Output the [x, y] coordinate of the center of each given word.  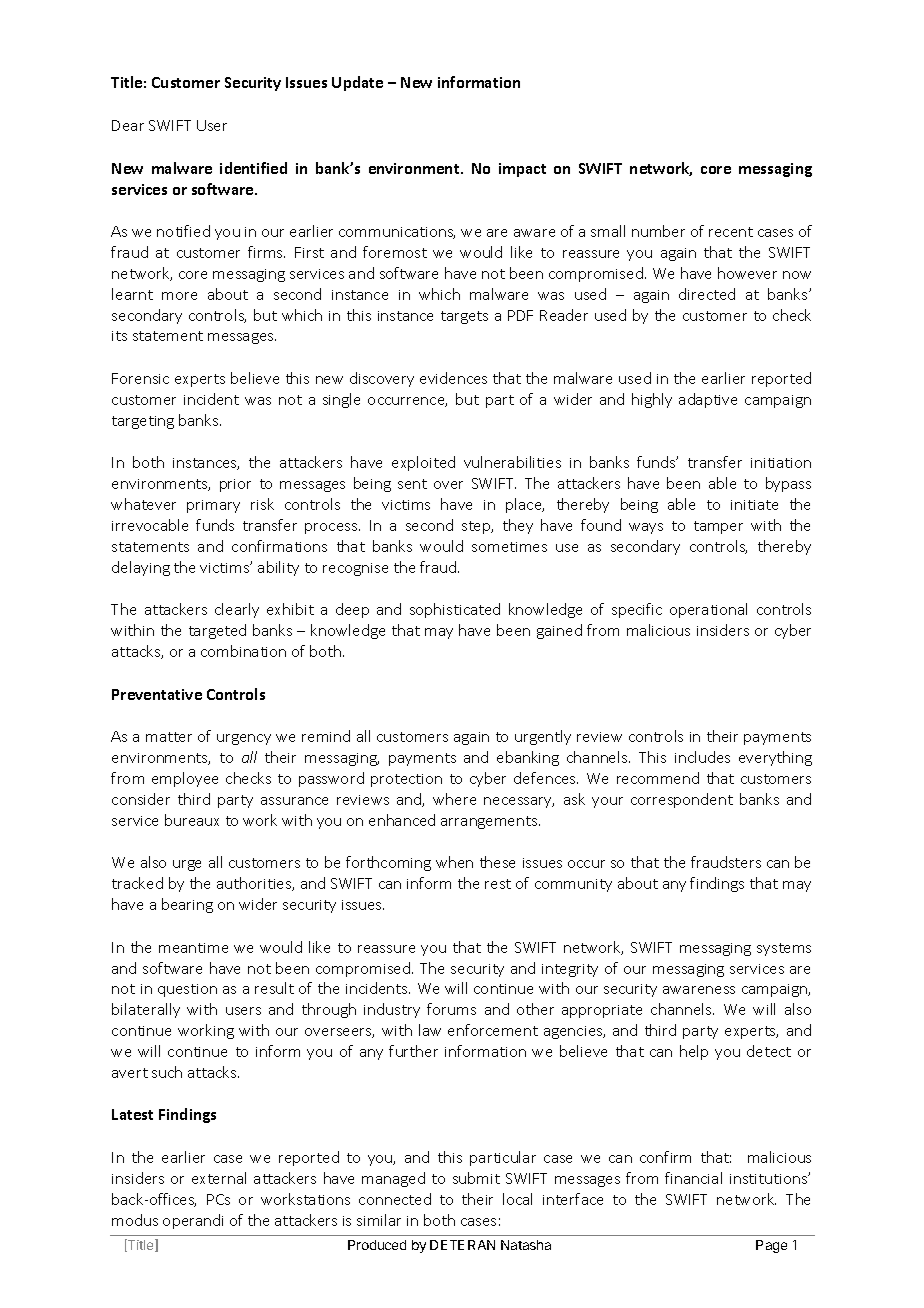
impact [522, 170]
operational [708, 610]
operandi [193, 1221]
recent [731, 232]
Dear [128, 125]
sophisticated [455, 610]
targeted [217, 631]
